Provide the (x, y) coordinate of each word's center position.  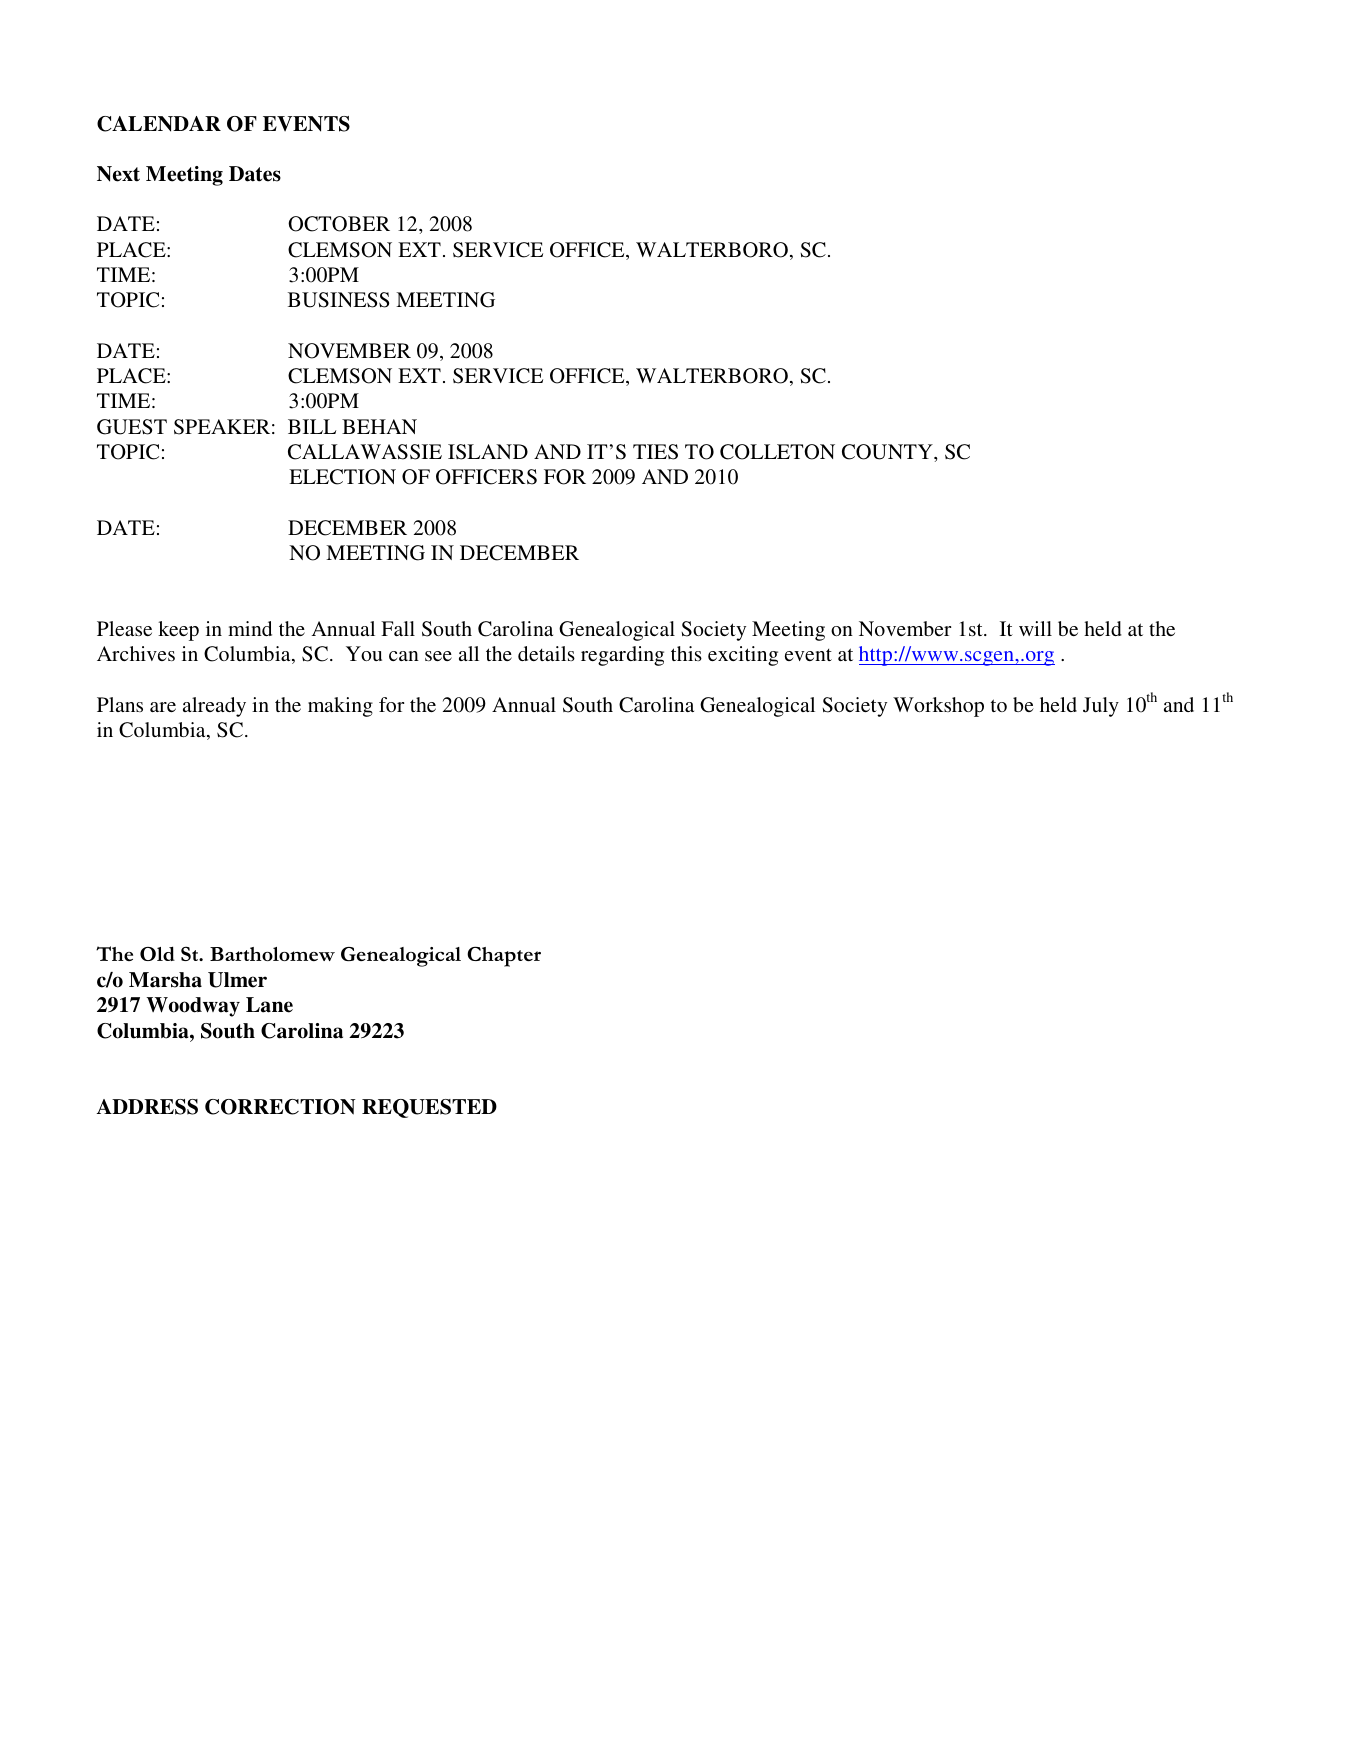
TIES (655, 452)
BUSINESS (338, 300)
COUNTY (888, 452)
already (214, 707)
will (1035, 628)
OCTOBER (339, 224)
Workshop (938, 707)
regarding (622, 656)
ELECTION (342, 477)
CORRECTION (280, 1107)
